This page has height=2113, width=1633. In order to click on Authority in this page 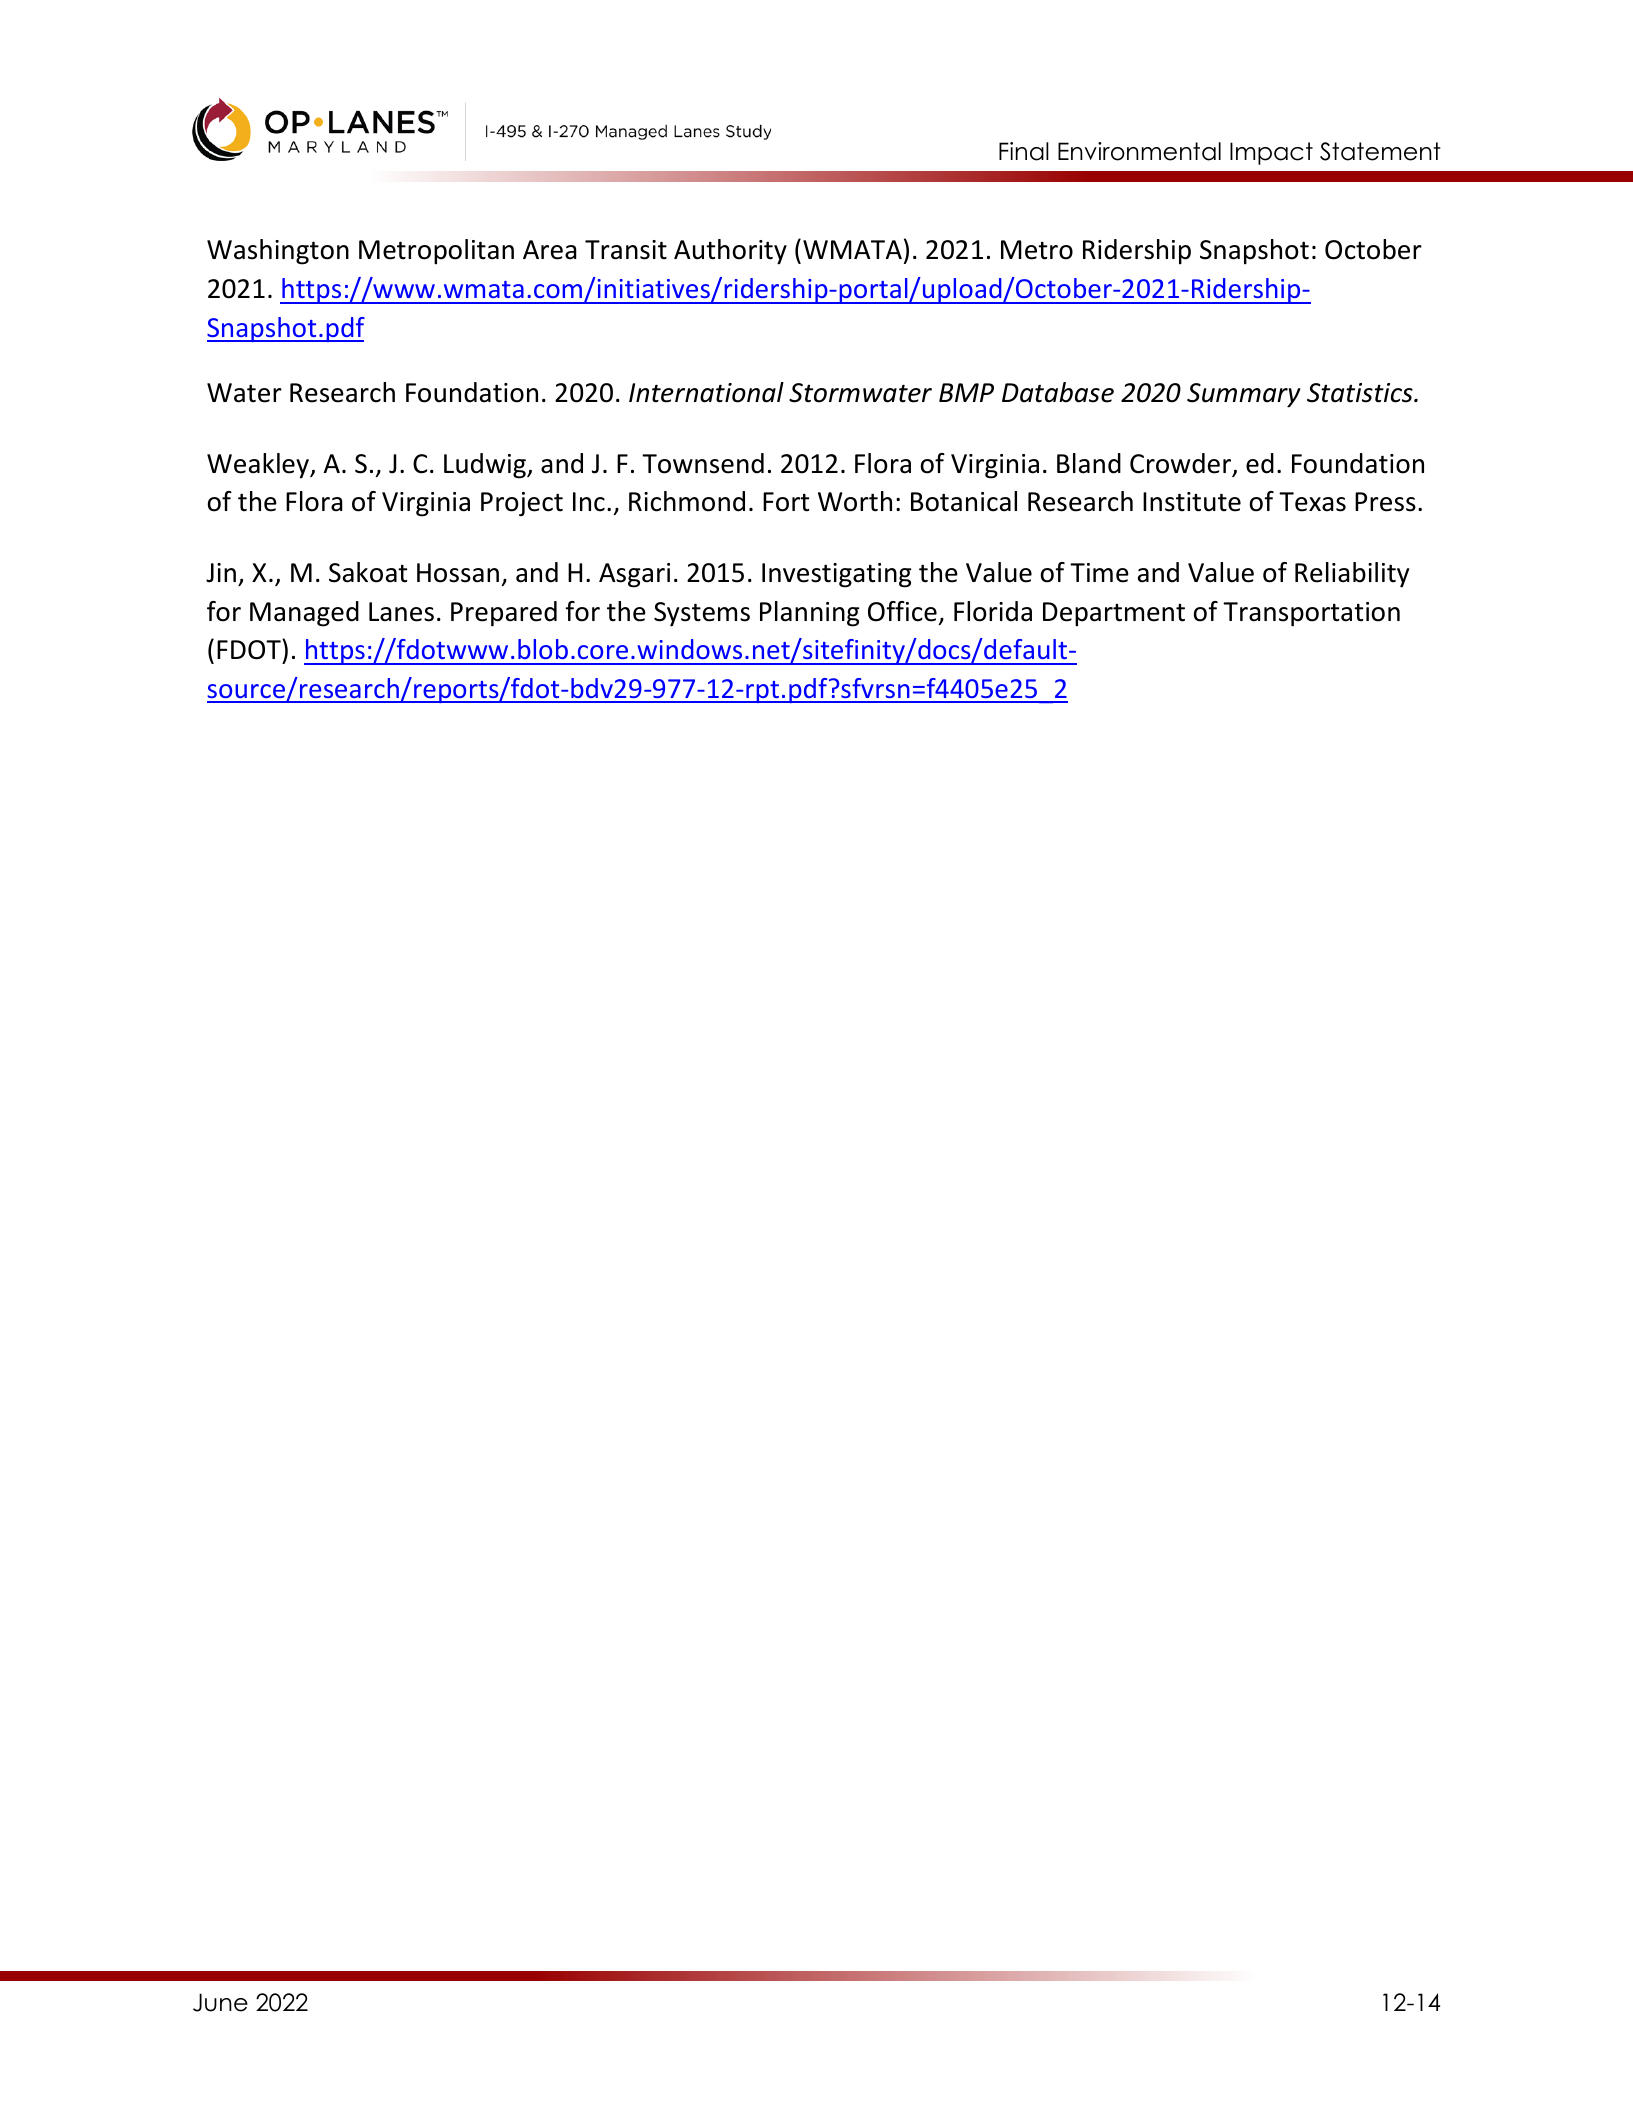, I will do `click(730, 252)`.
